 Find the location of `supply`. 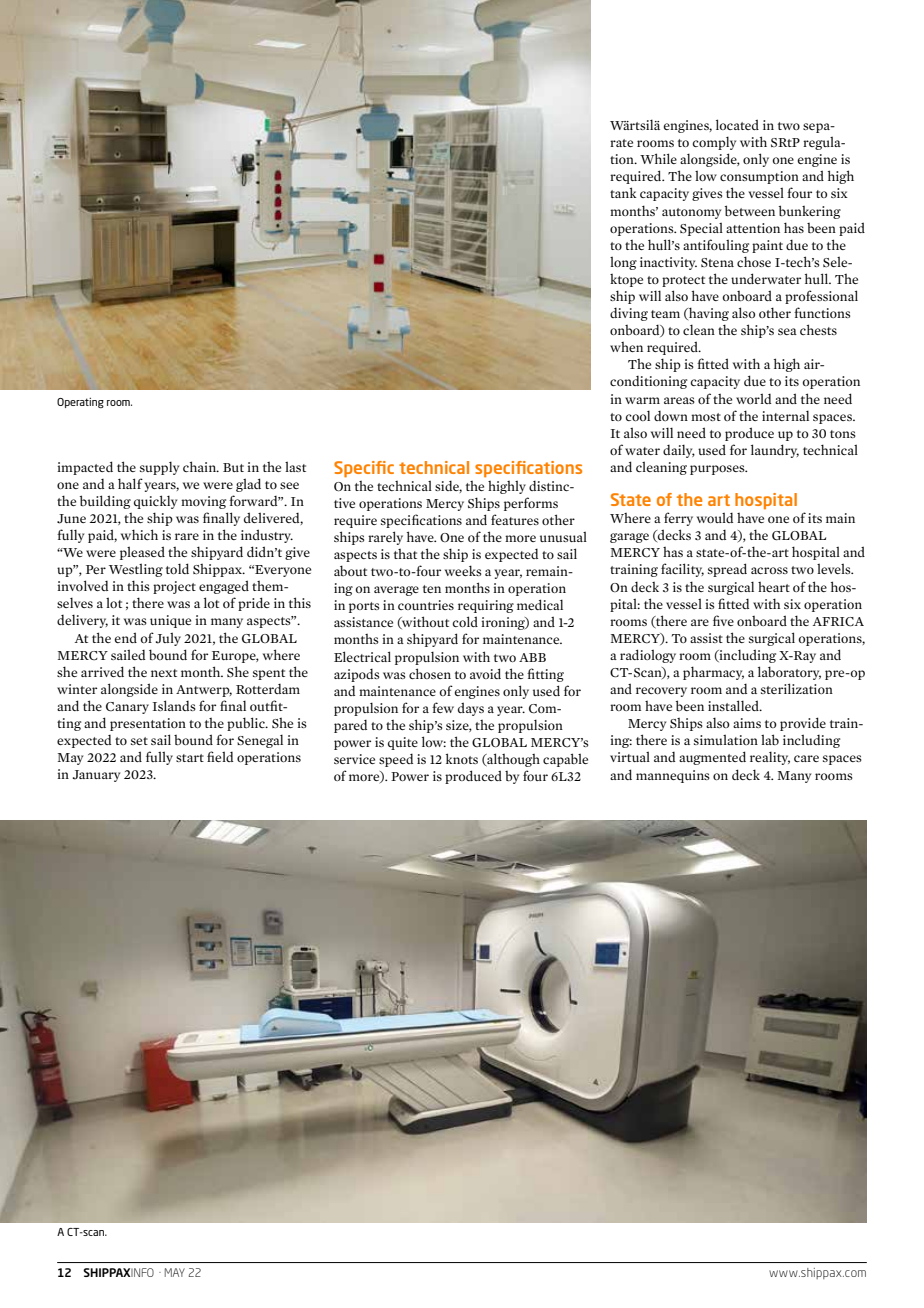

supply is located at coordinates (159, 468).
